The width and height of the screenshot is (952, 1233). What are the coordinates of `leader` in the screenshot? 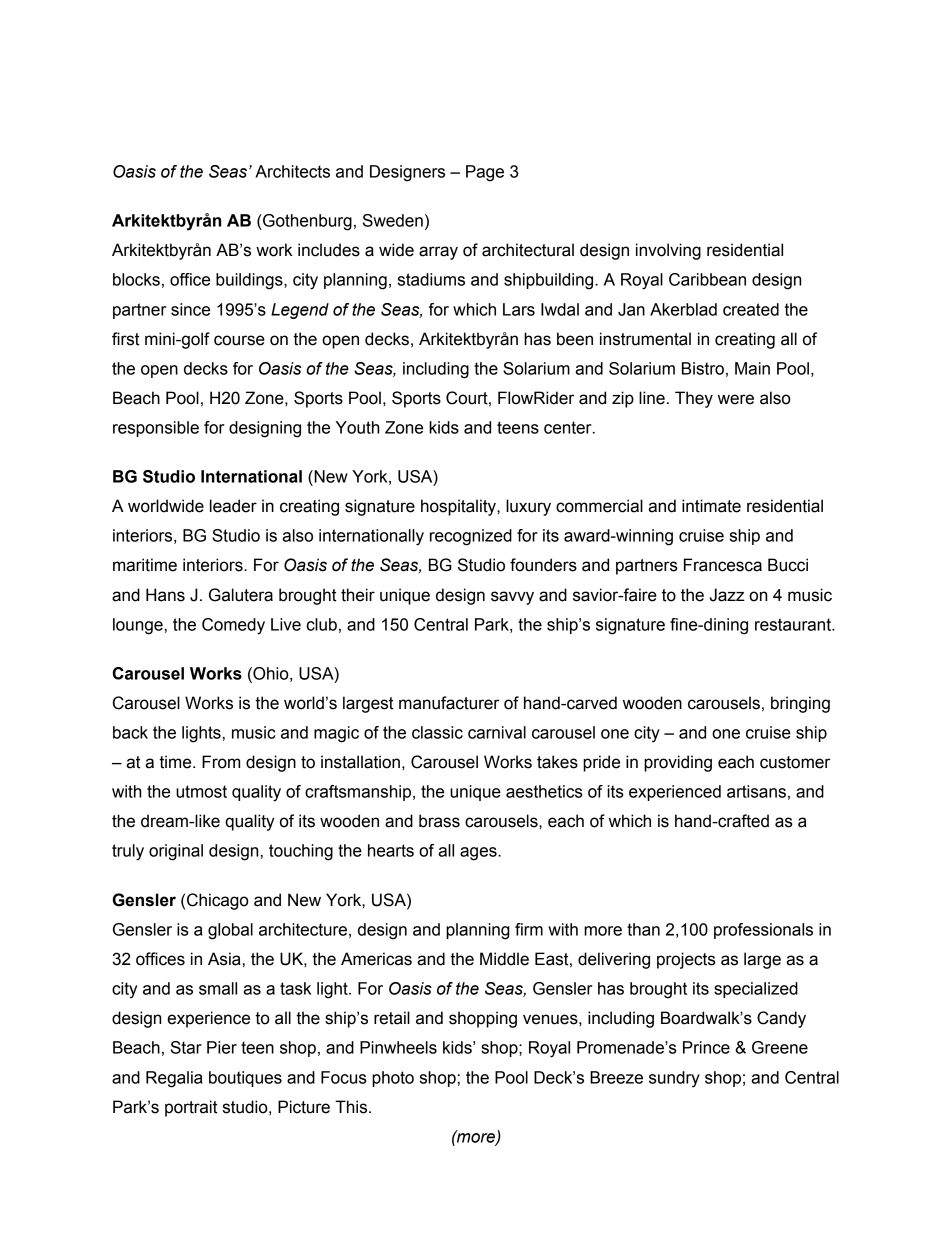 It's located at (233, 506).
